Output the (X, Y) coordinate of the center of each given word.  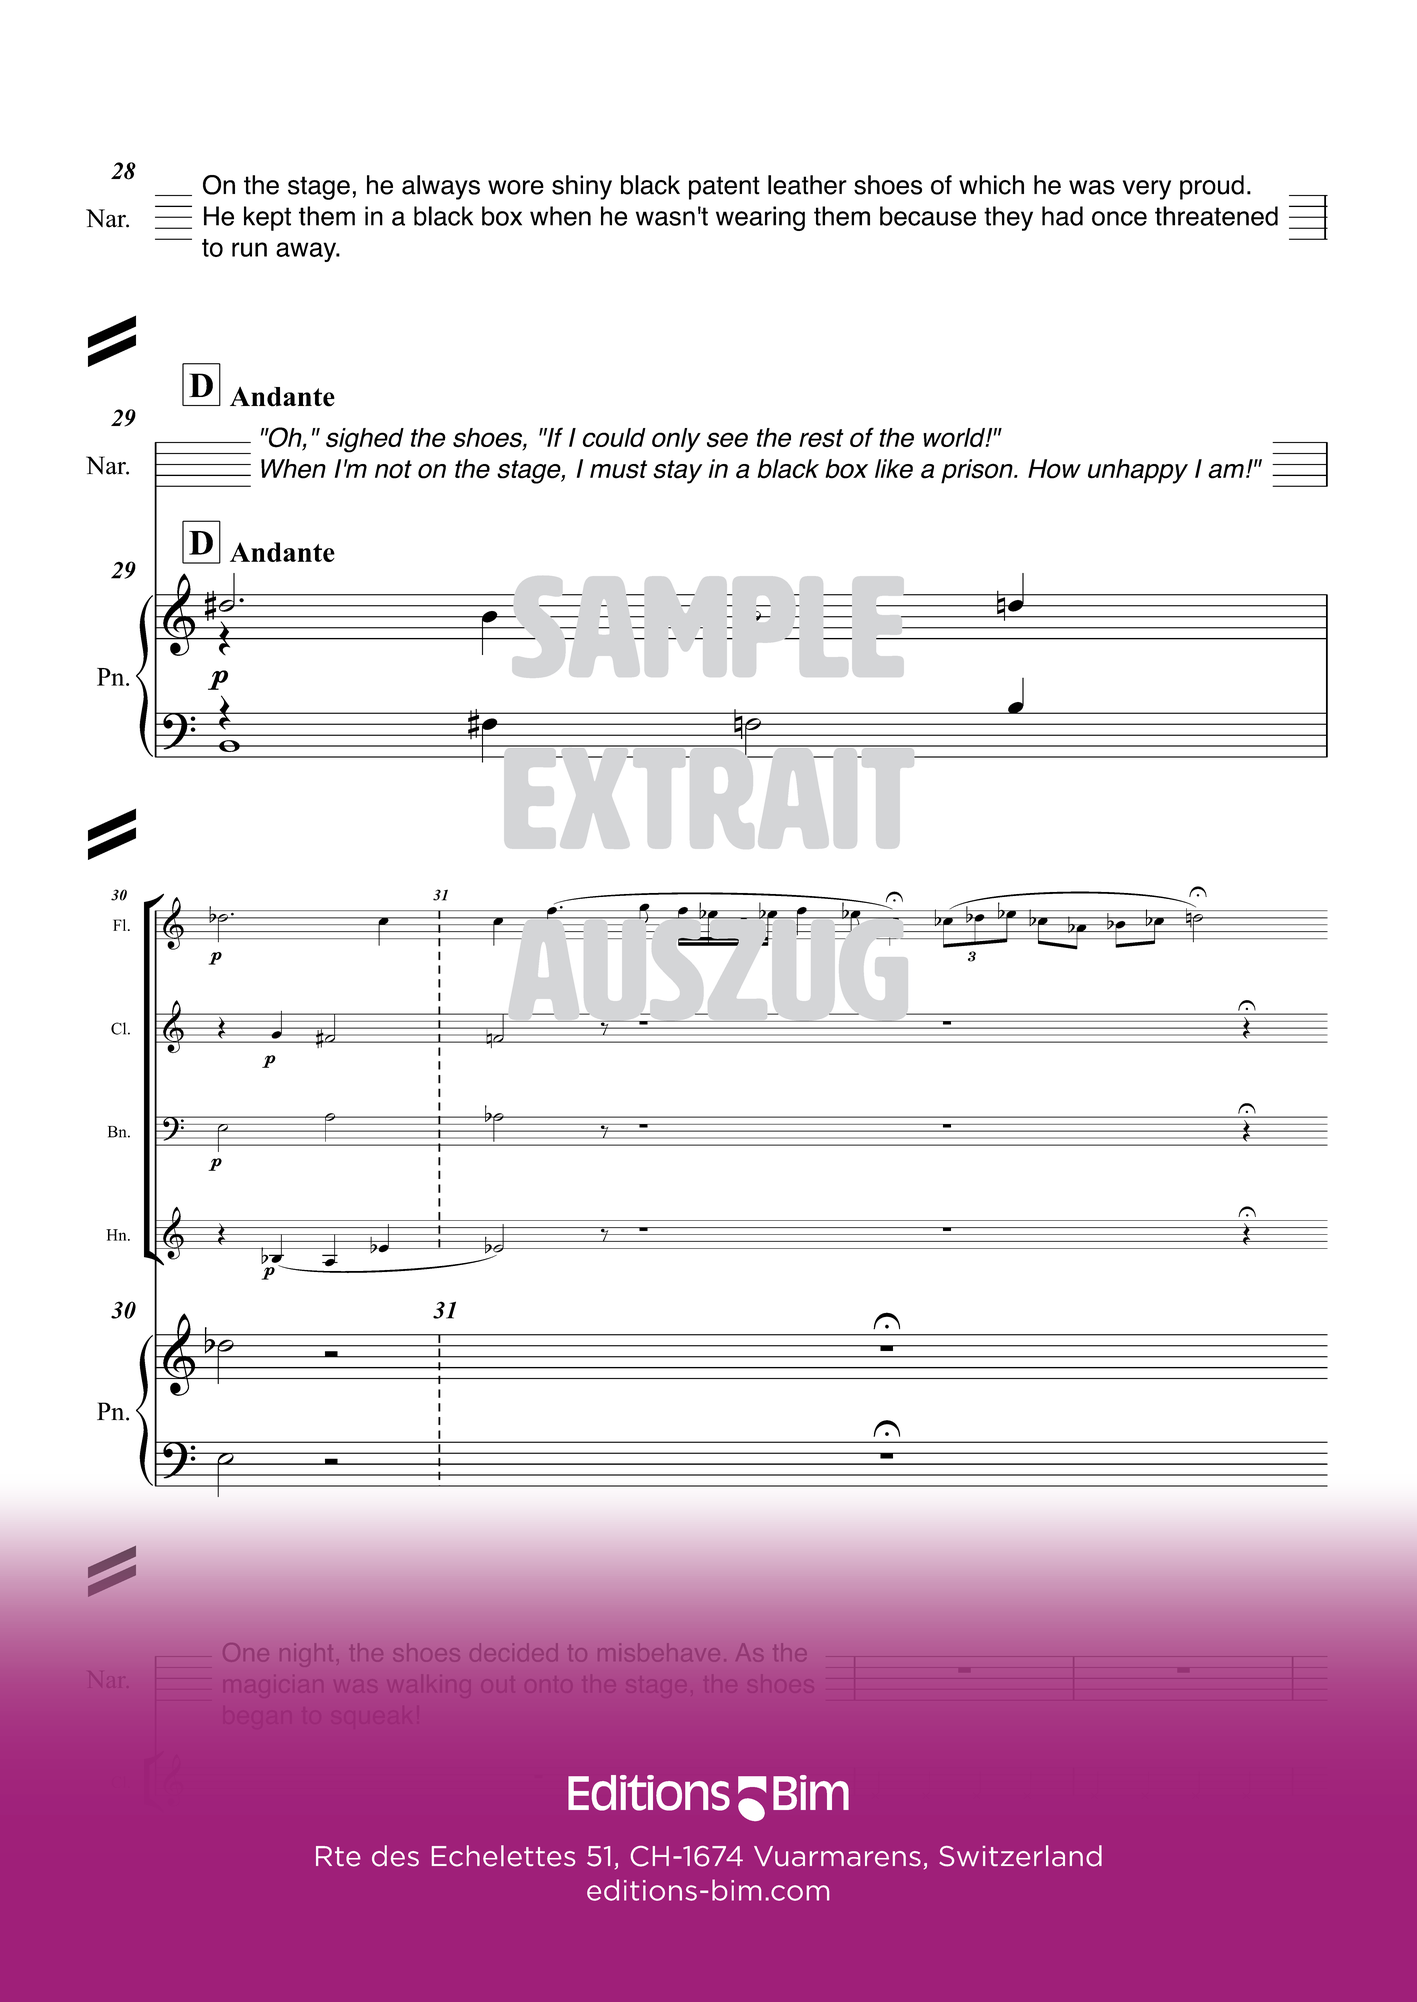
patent (724, 188)
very (1147, 190)
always (441, 187)
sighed (365, 440)
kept (267, 218)
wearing (760, 218)
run (249, 249)
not (393, 469)
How (1054, 469)
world (955, 437)
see (727, 440)
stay (677, 472)
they (1008, 218)
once (1119, 218)
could (614, 437)
